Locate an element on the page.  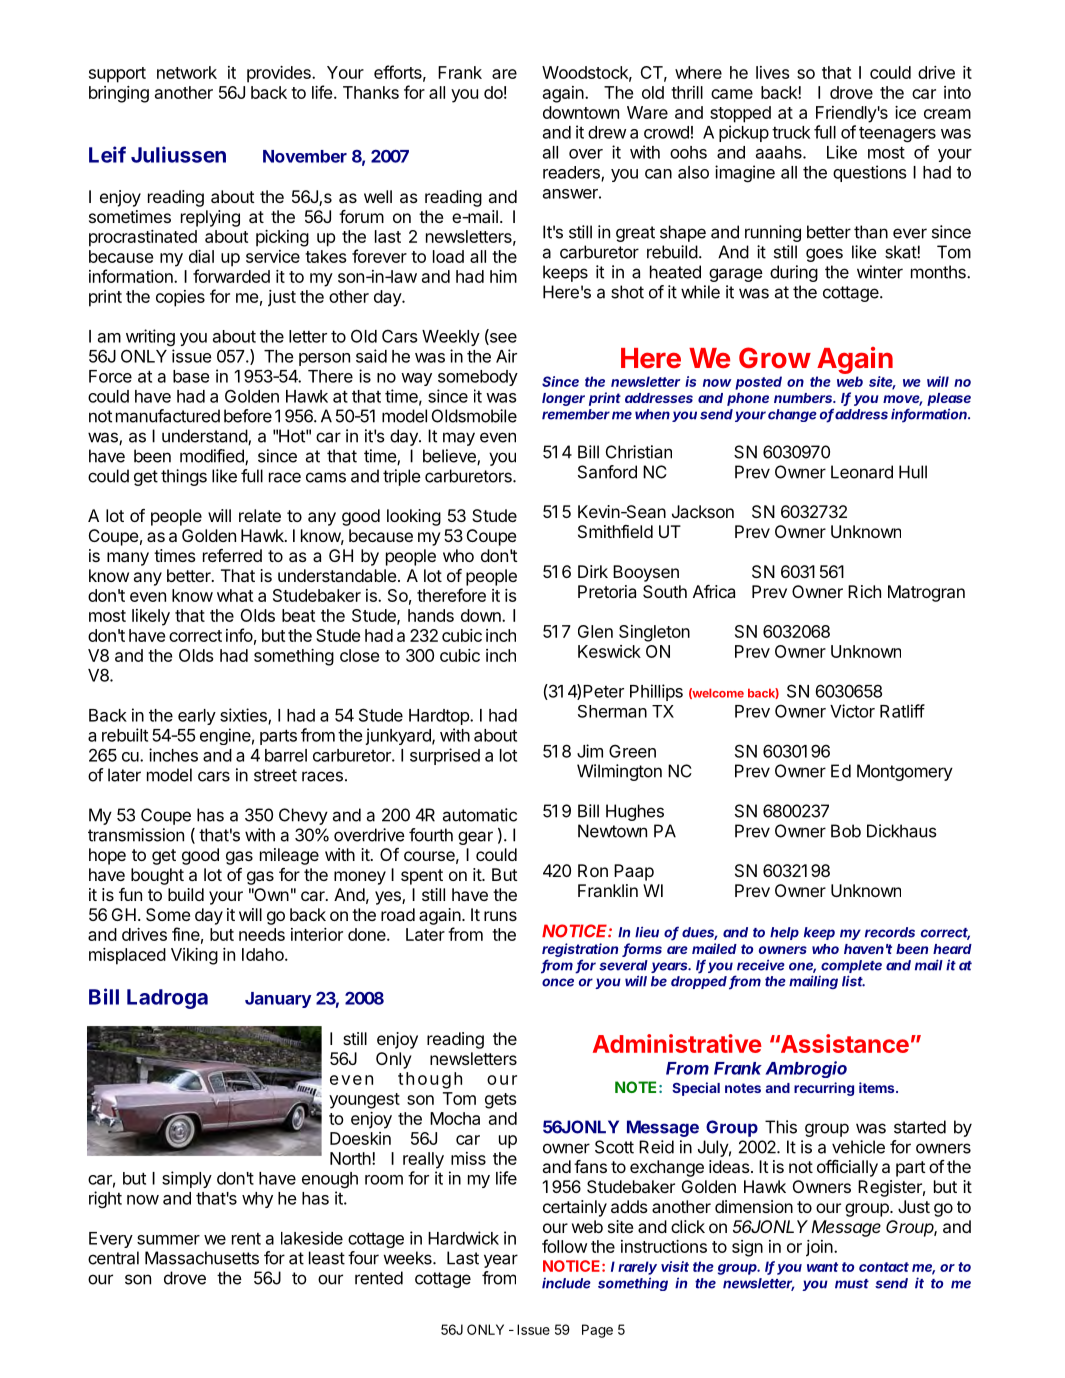
Massachusetts is located at coordinates (202, 1258).
